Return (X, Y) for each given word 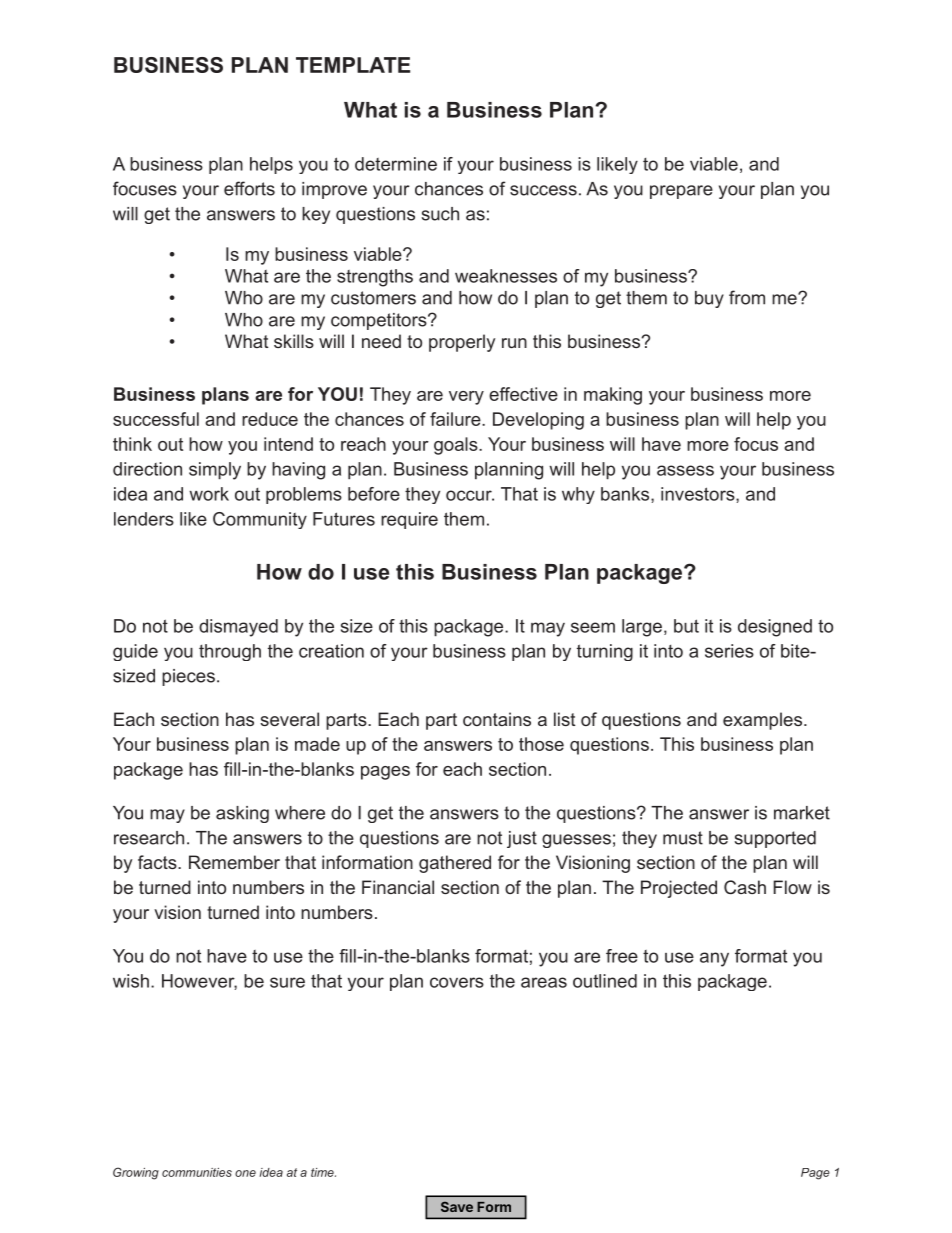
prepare (681, 192)
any (714, 959)
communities (197, 1172)
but (686, 626)
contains (497, 719)
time (323, 1172)
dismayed (238, 628)
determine (396, 164)
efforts (249, 188)
